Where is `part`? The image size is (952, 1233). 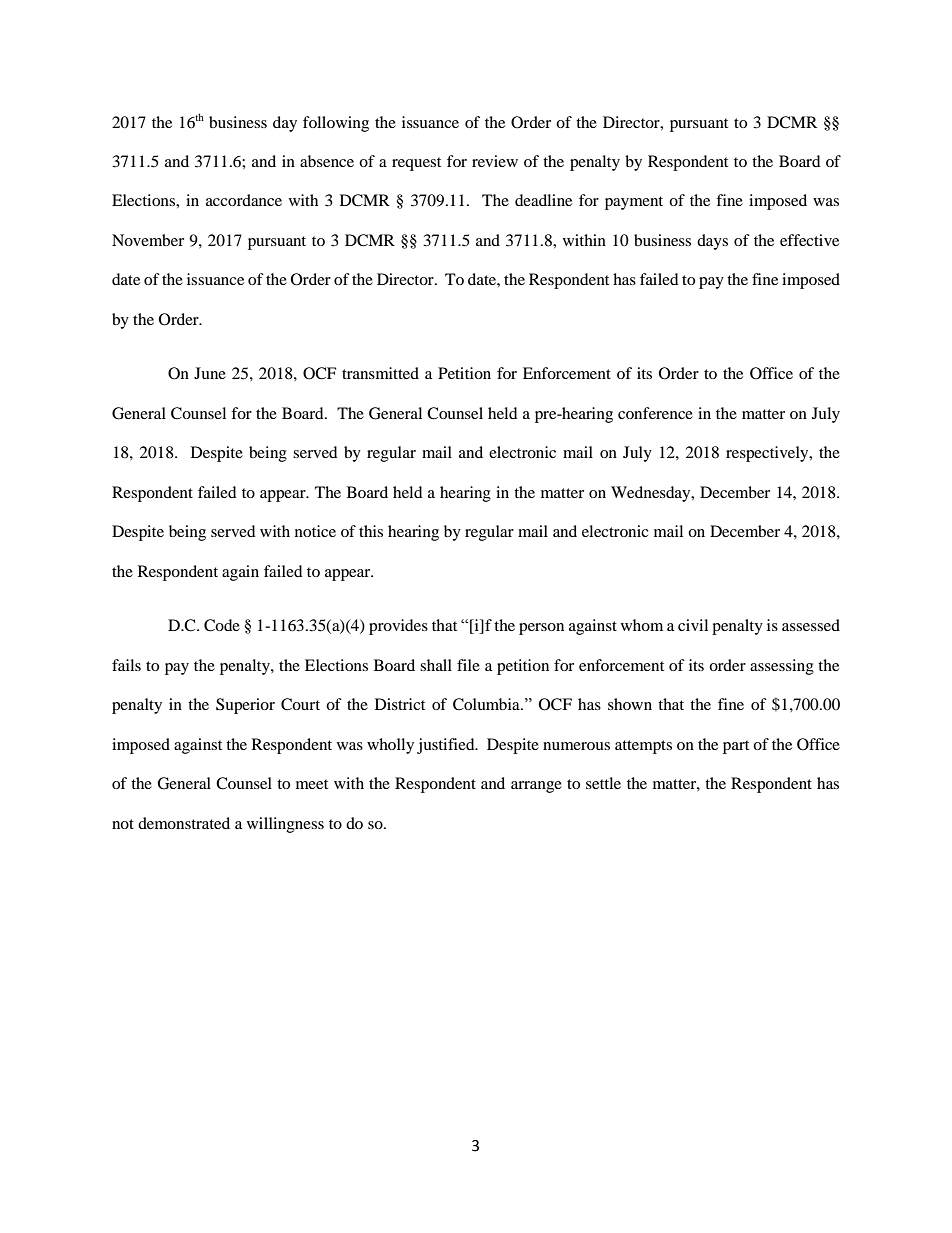 part is located at coordinates (736, 747).
